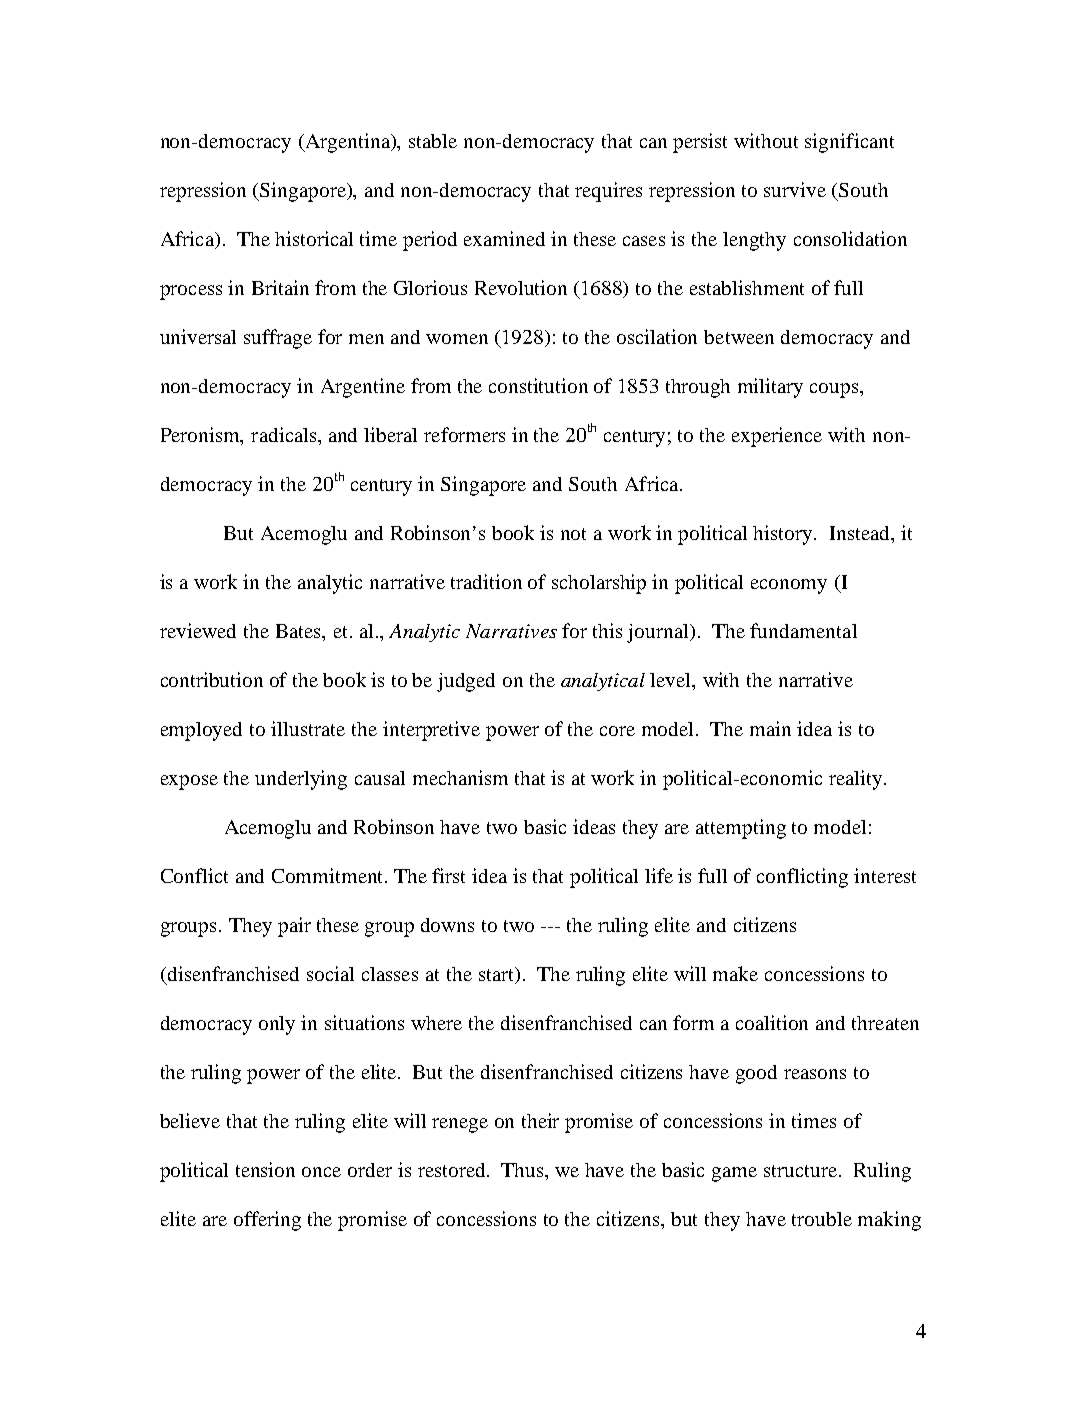 This image has height=1407, width=1087. What do you see at coordinates (795, 189) in the image?
I see `survive` at bounding box center [795, 189].
